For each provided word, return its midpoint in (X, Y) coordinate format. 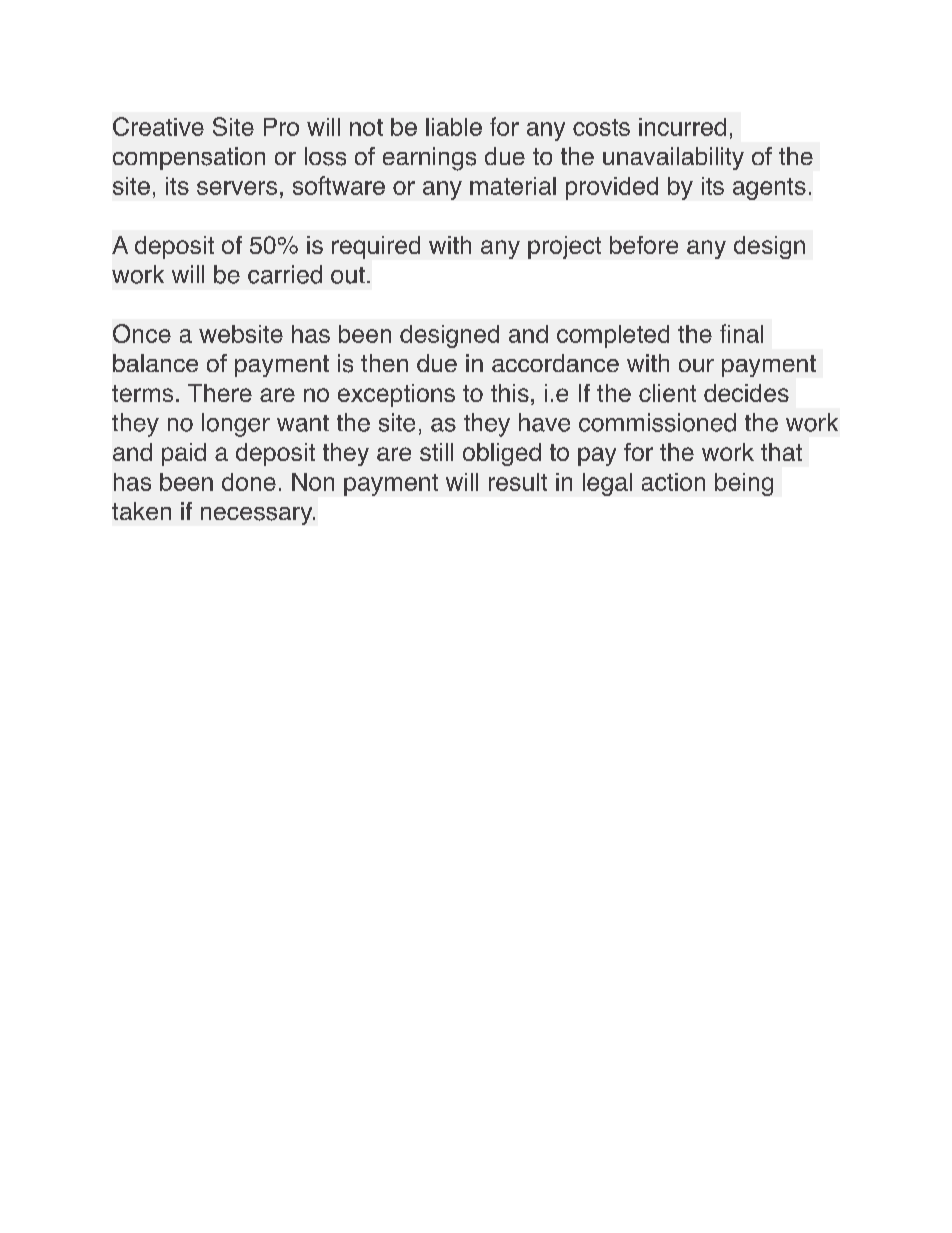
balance (155, 363)
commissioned (657, 422)
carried (285, 274)
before (644, 245)
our (696, 365)
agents (769, 189)
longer (236, 425)
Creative (158, 126)
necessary (258, 516)
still (436, 452)
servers (237, 188)
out (348, 275)
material (513, 186)
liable (454, 127)
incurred (682, 127)
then (384, 363)
